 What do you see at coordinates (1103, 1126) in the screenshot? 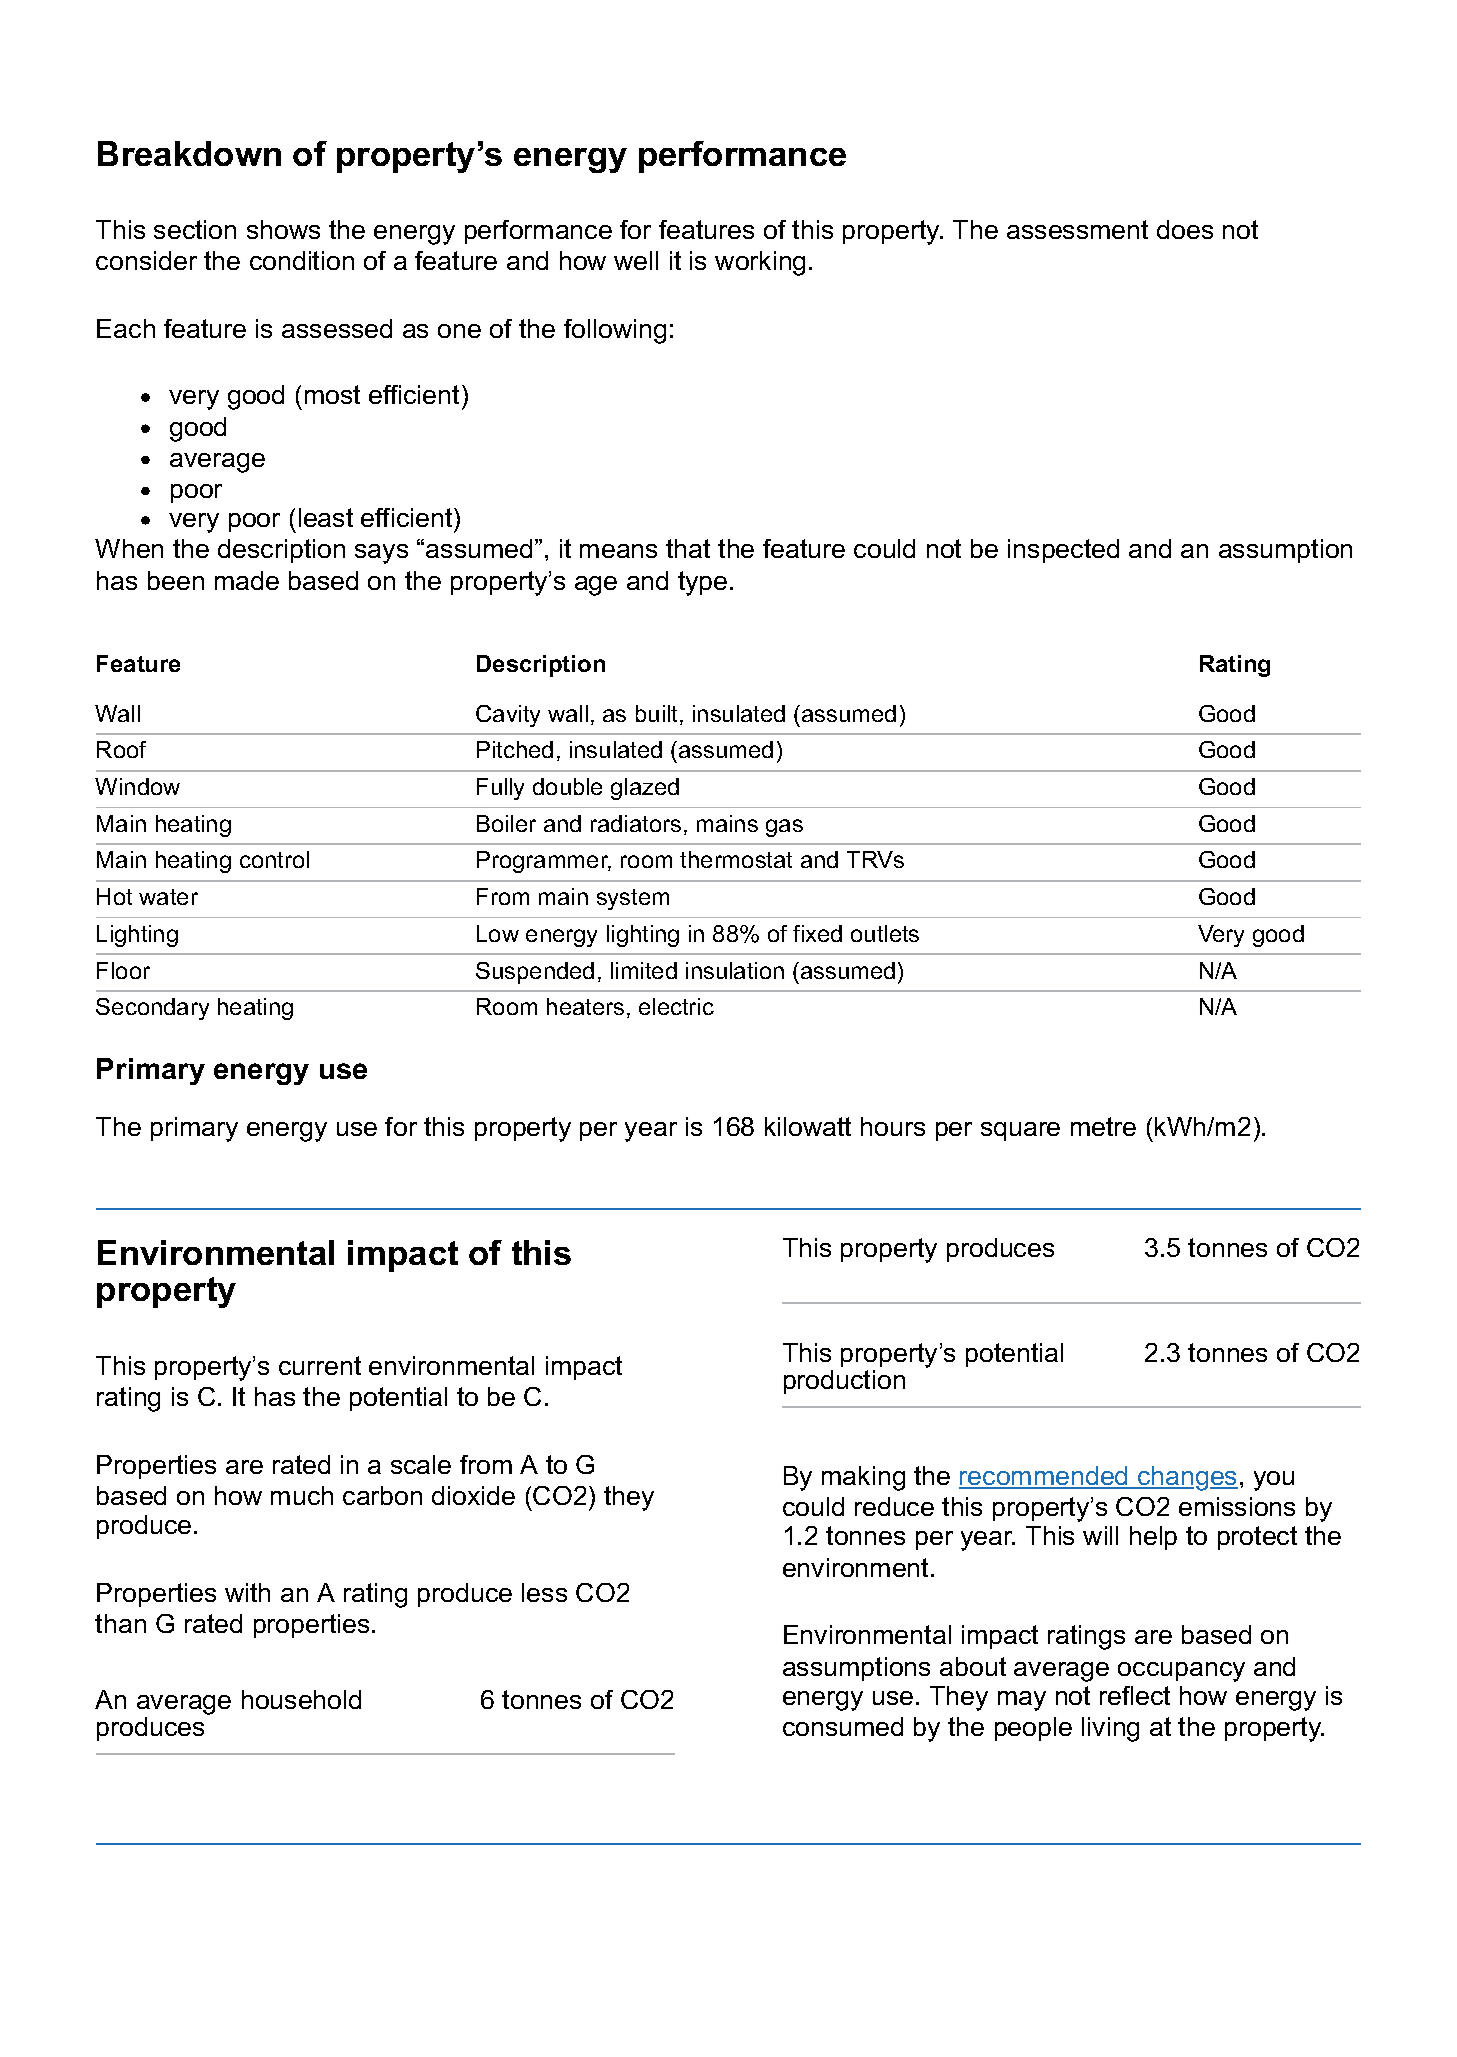
I see `metre` at bounding box center [1103, 1126].
